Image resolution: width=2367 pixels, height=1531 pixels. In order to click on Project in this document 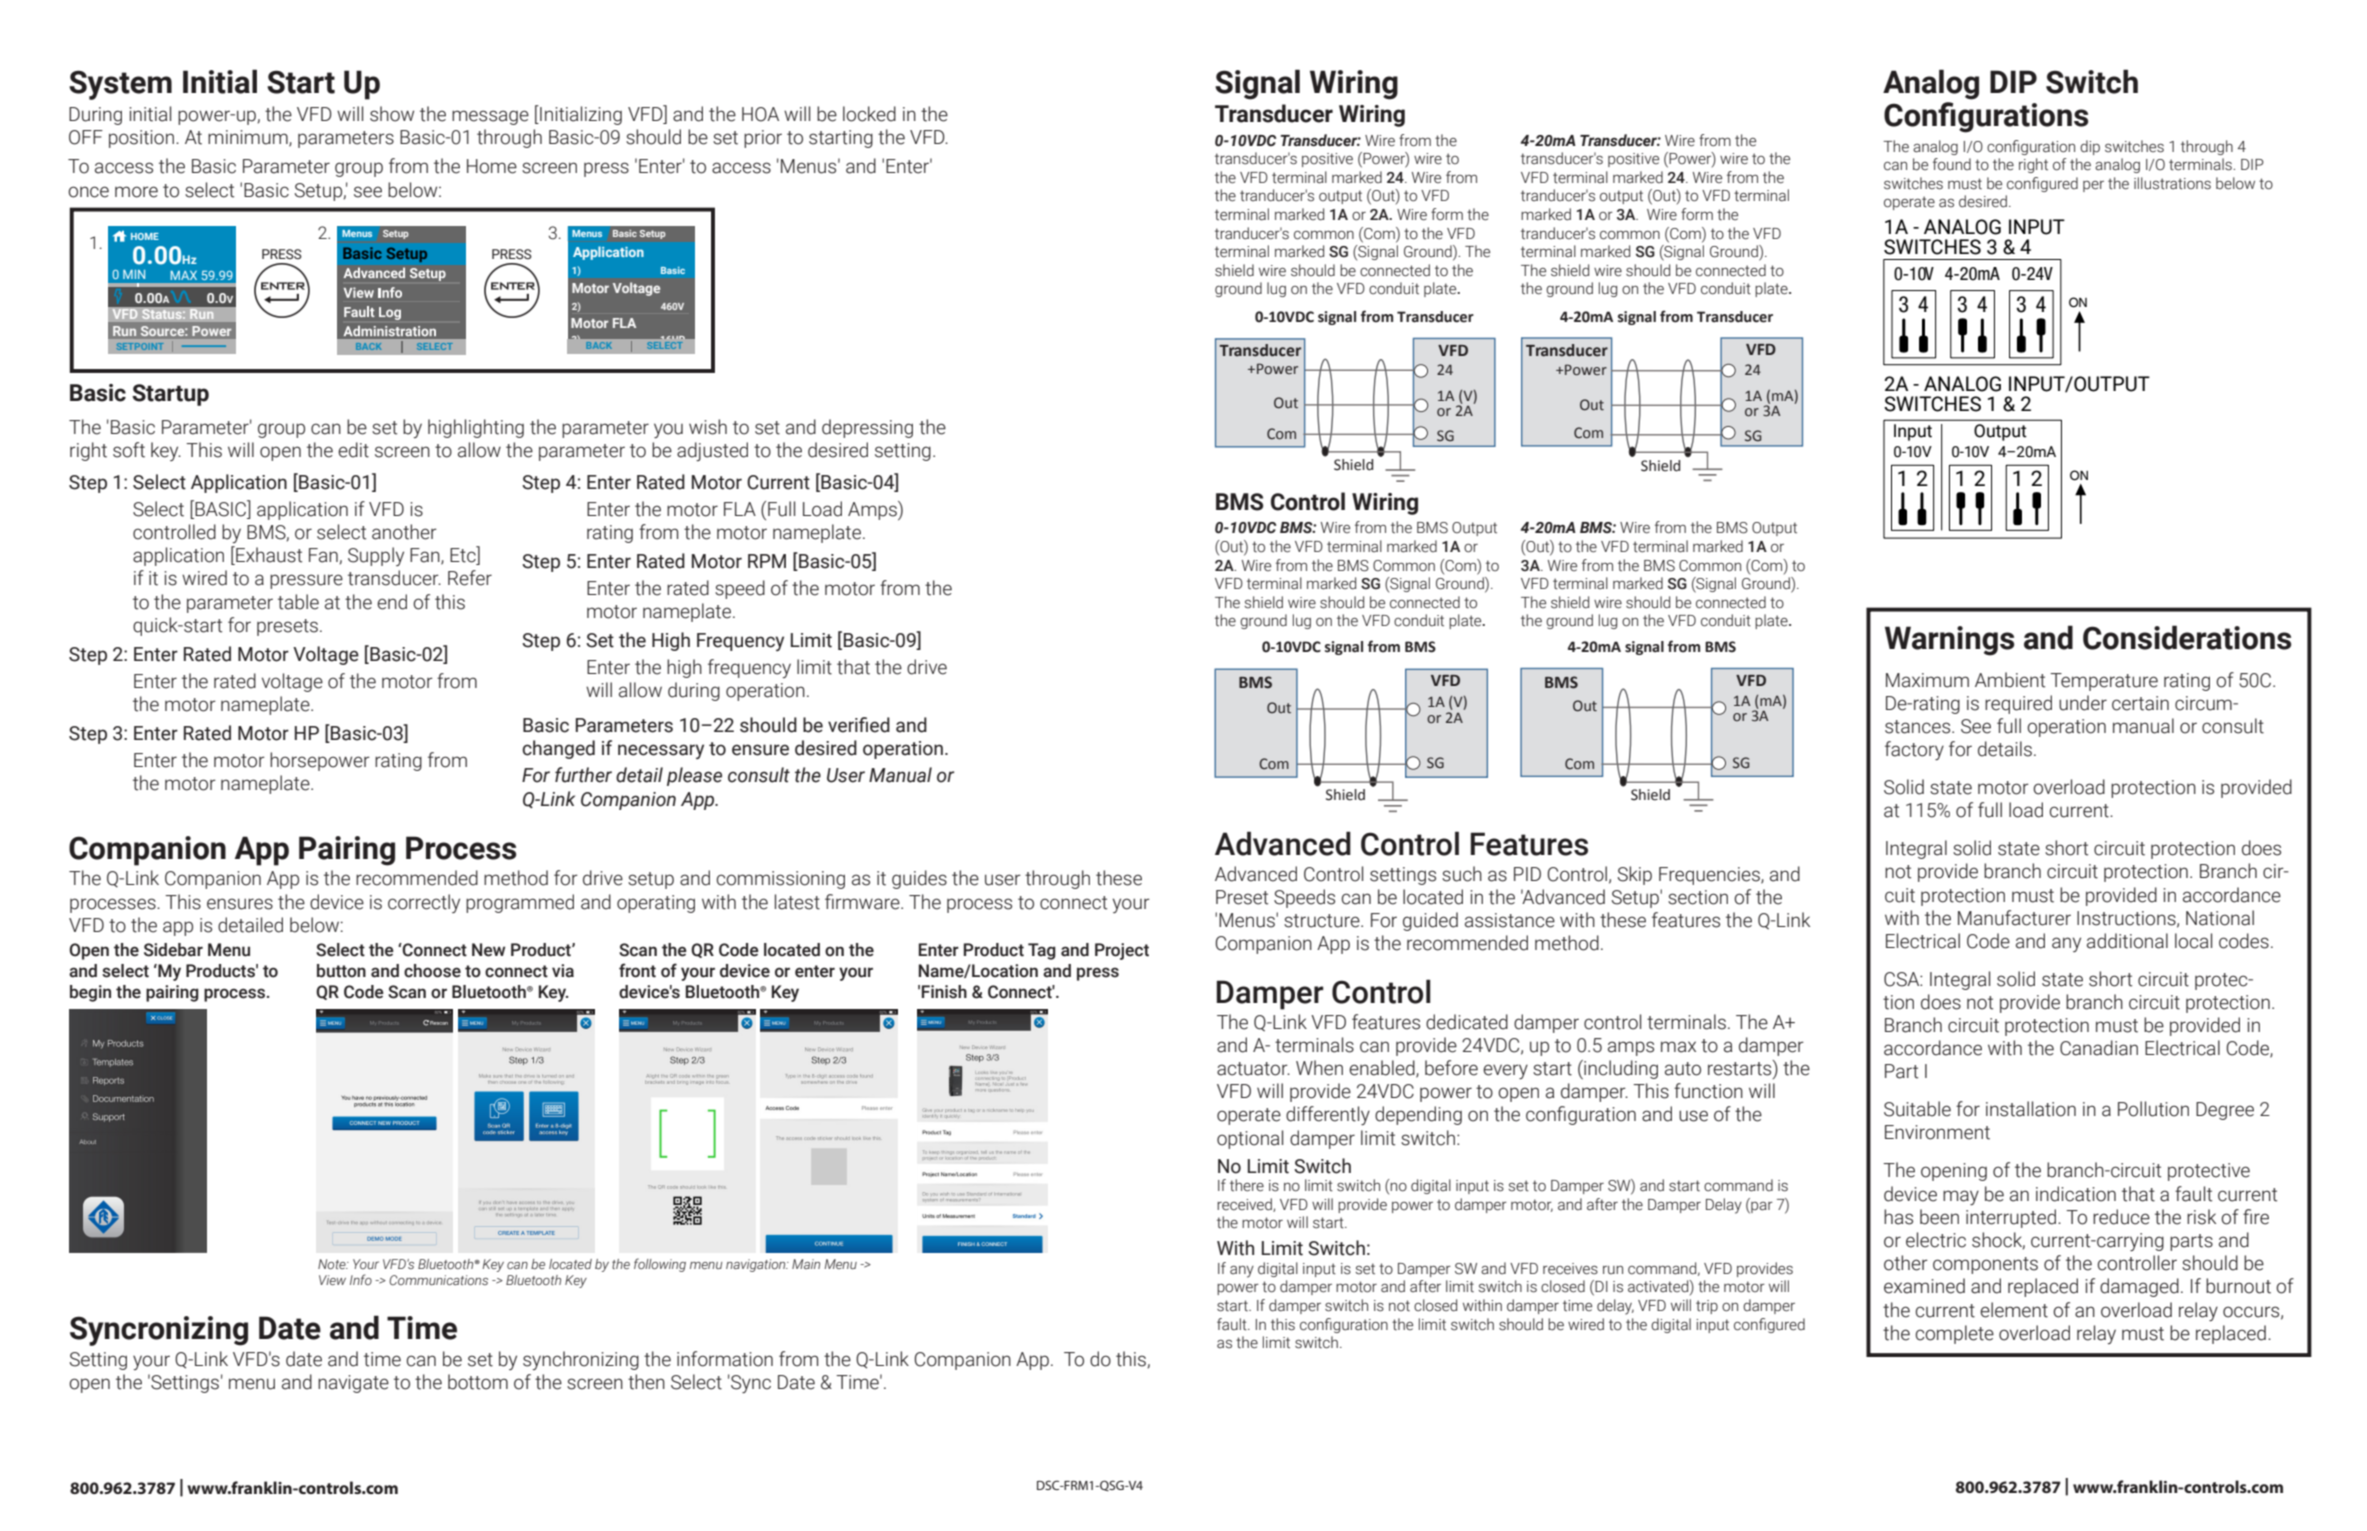, I will do `click(1122, 951)`.
